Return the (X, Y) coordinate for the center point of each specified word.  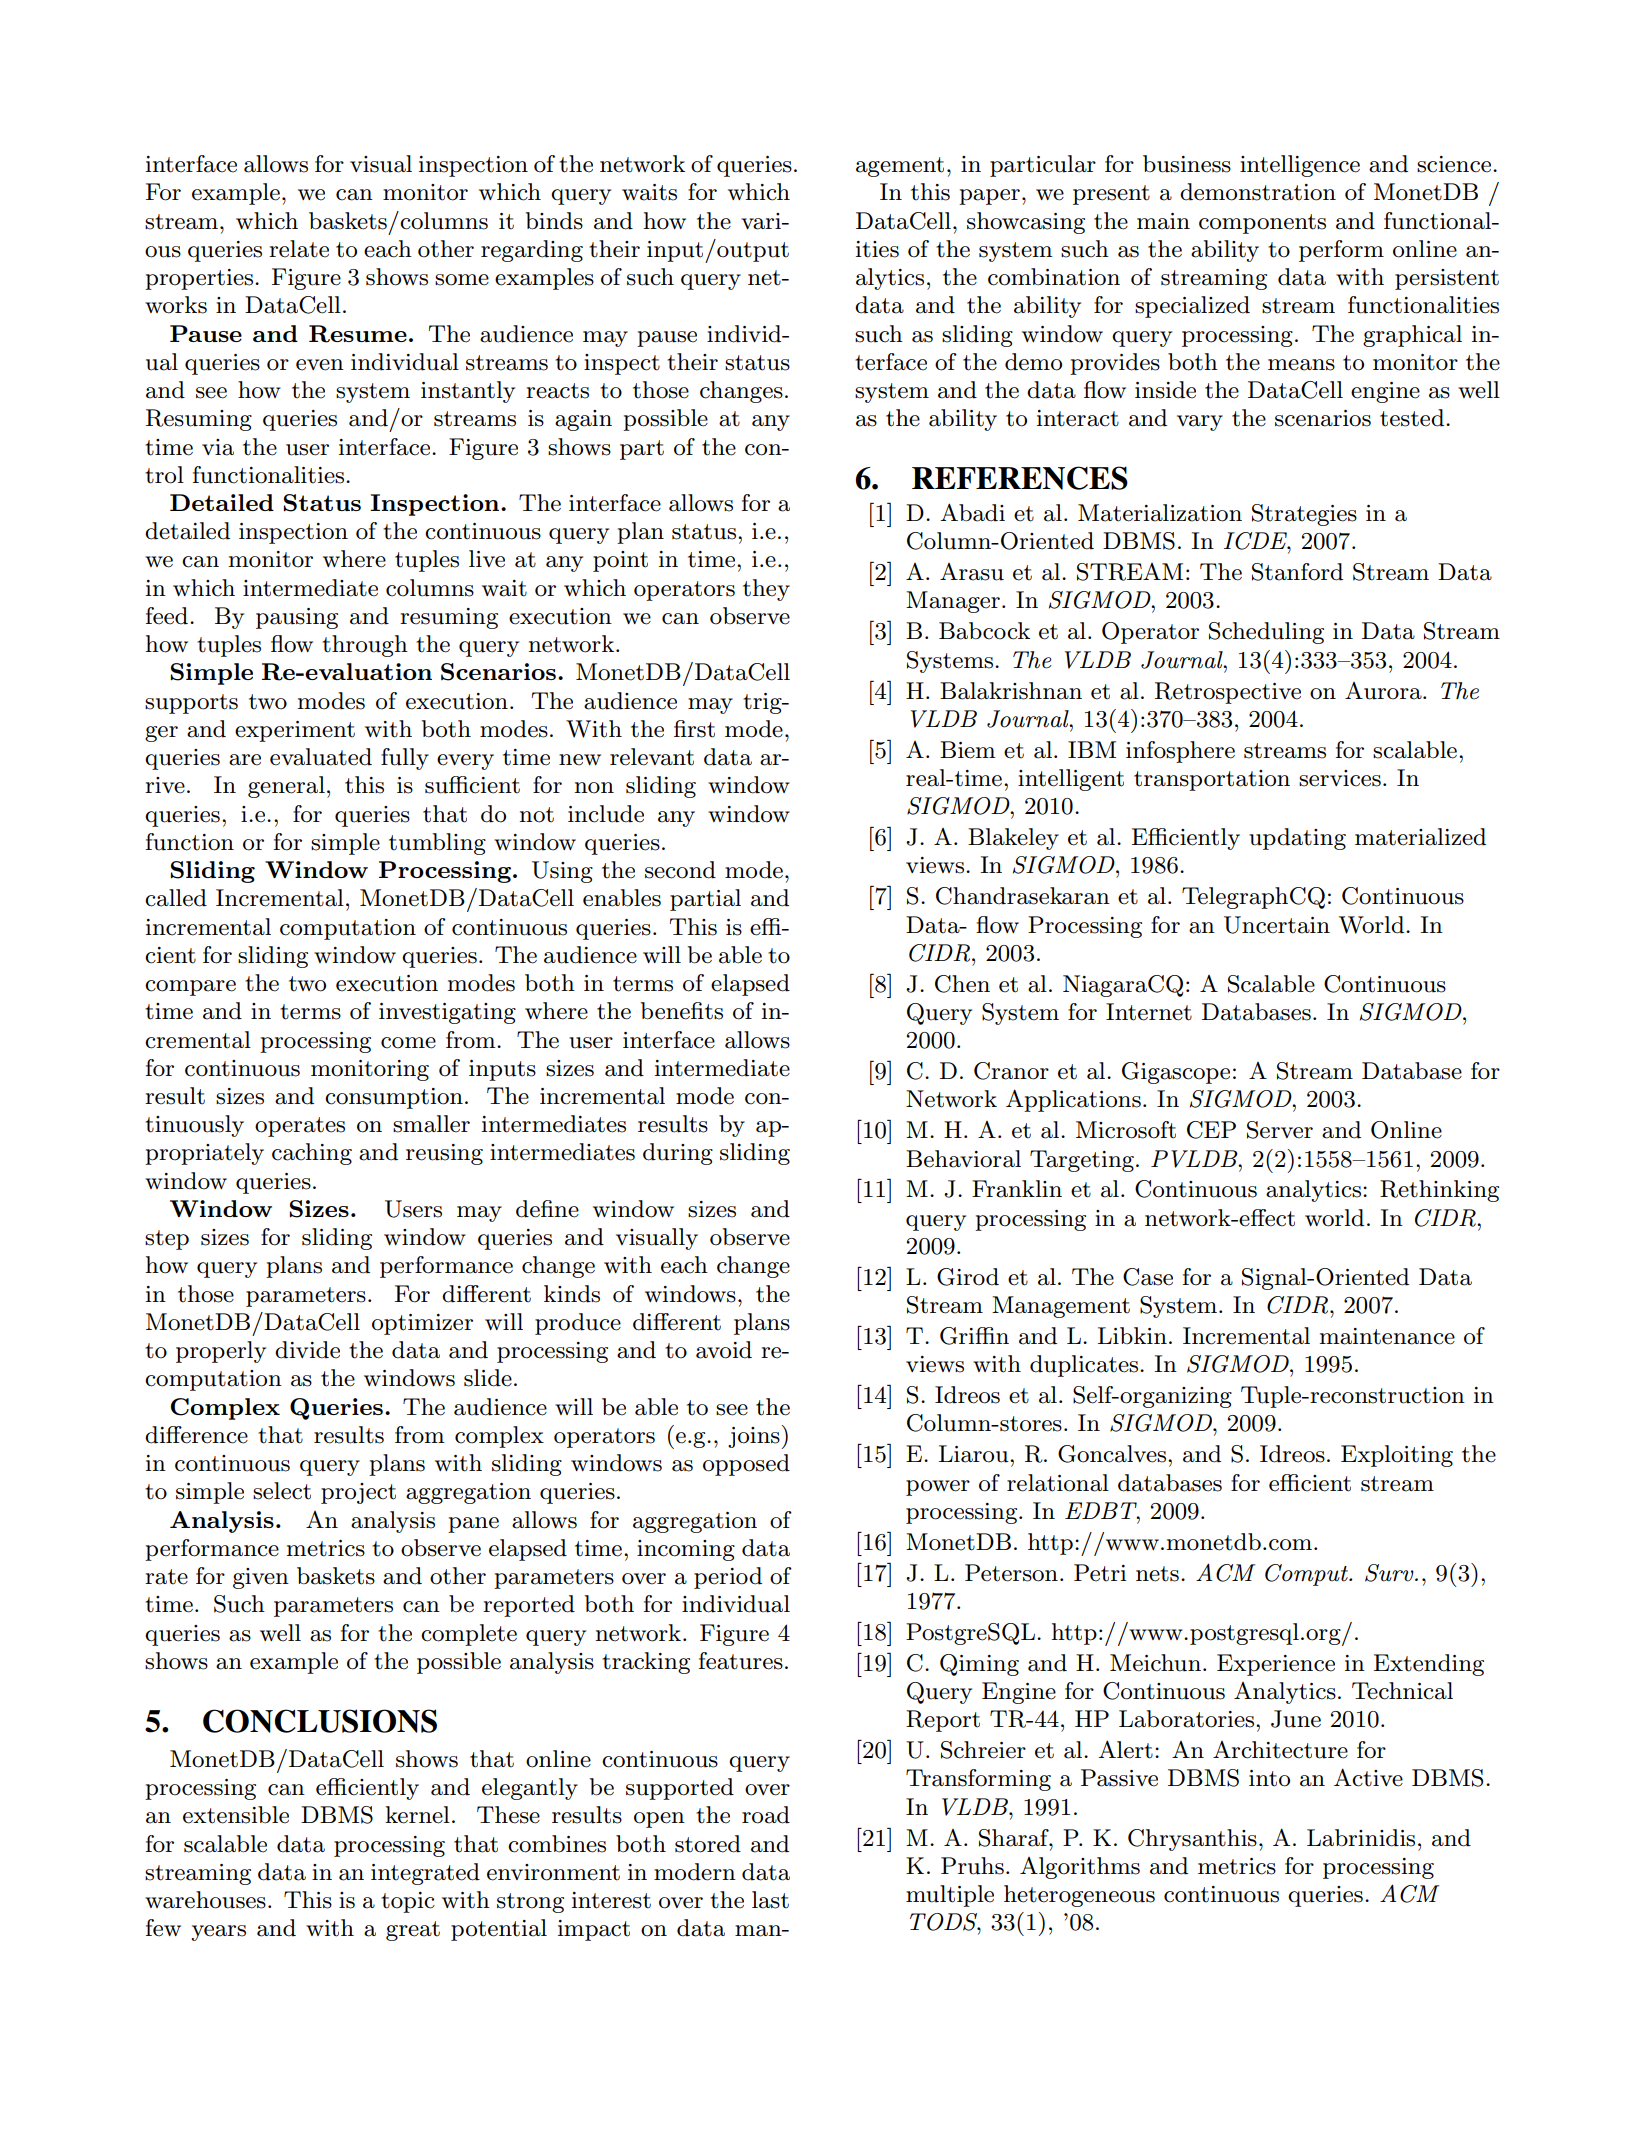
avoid (724, 1350)
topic (408, 1902)
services (1340, 778)
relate (299, 249)
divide (307, 1350)
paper (989, 197)
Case (1148, 1277)
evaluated (321, 757)
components (1262, 224)
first (694, 729)
